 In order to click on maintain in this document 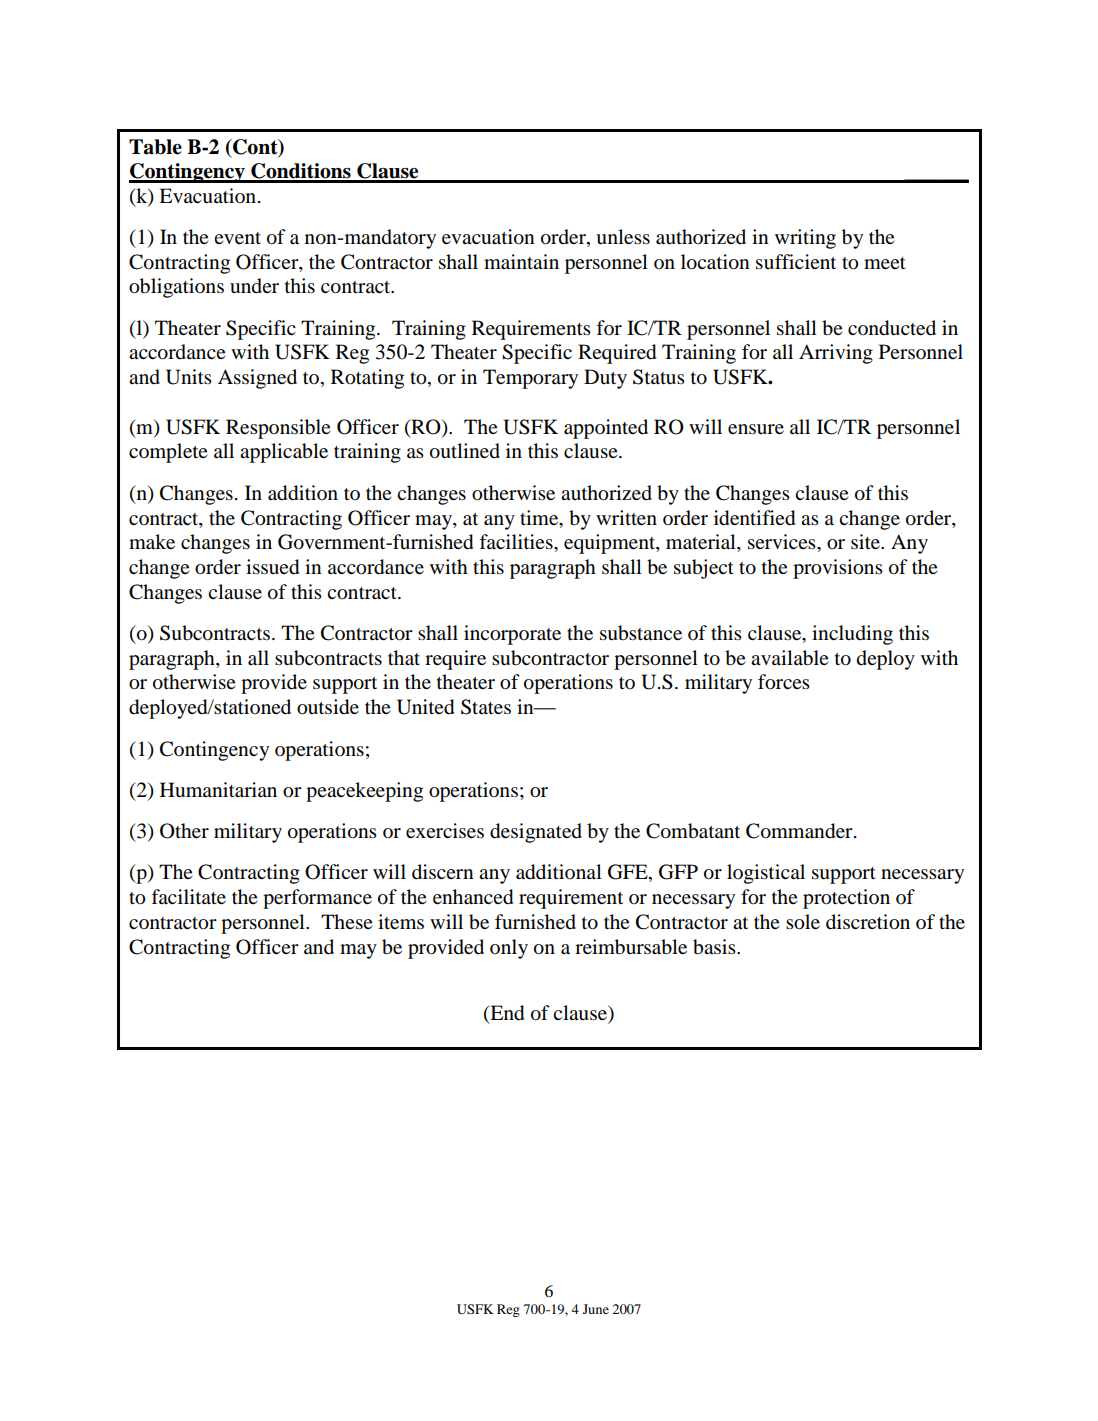, I will do `click(521, 262)`.
